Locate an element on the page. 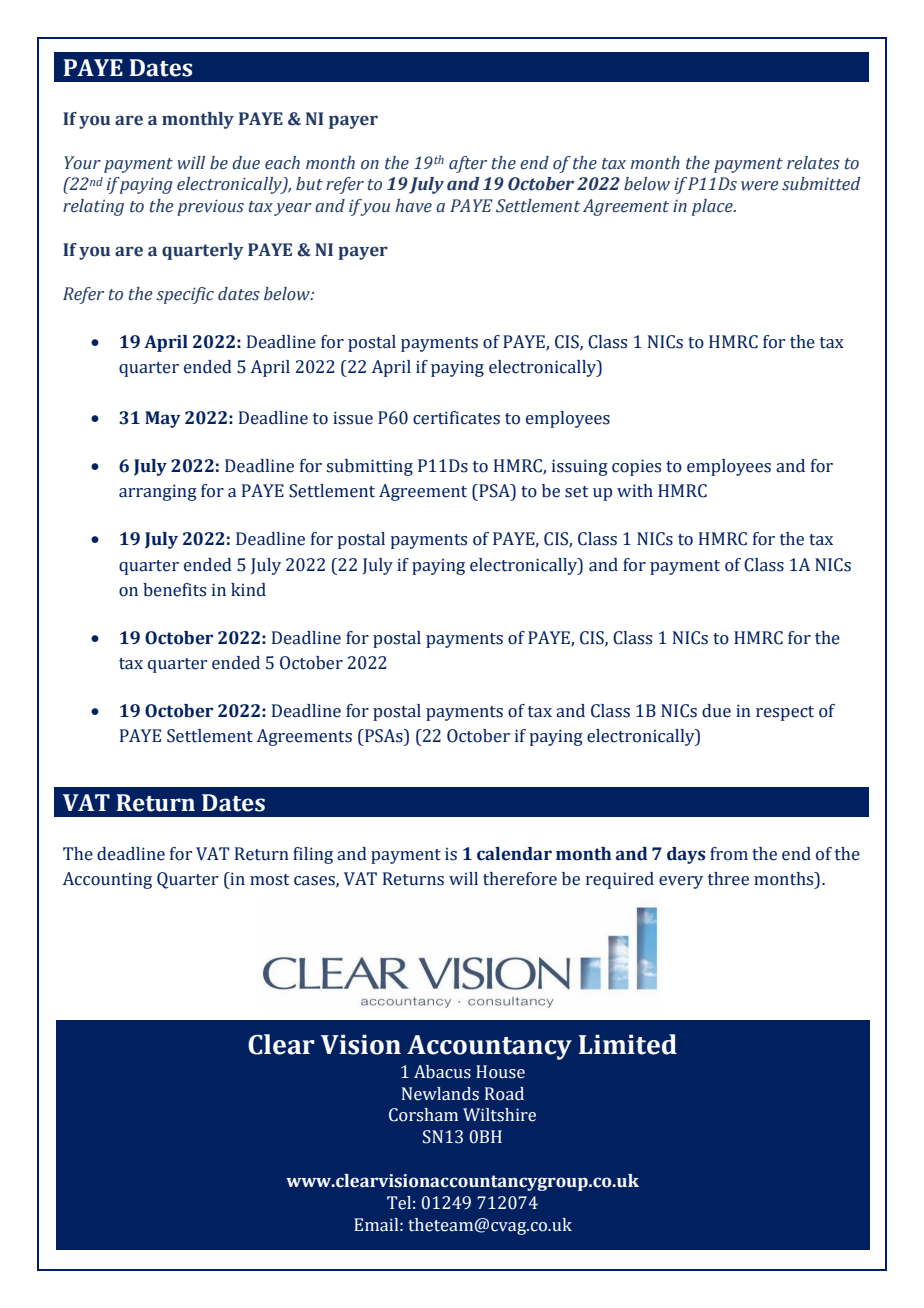 The width and height of the image is (924, 1308). from is located at coordinates (729, 854).
